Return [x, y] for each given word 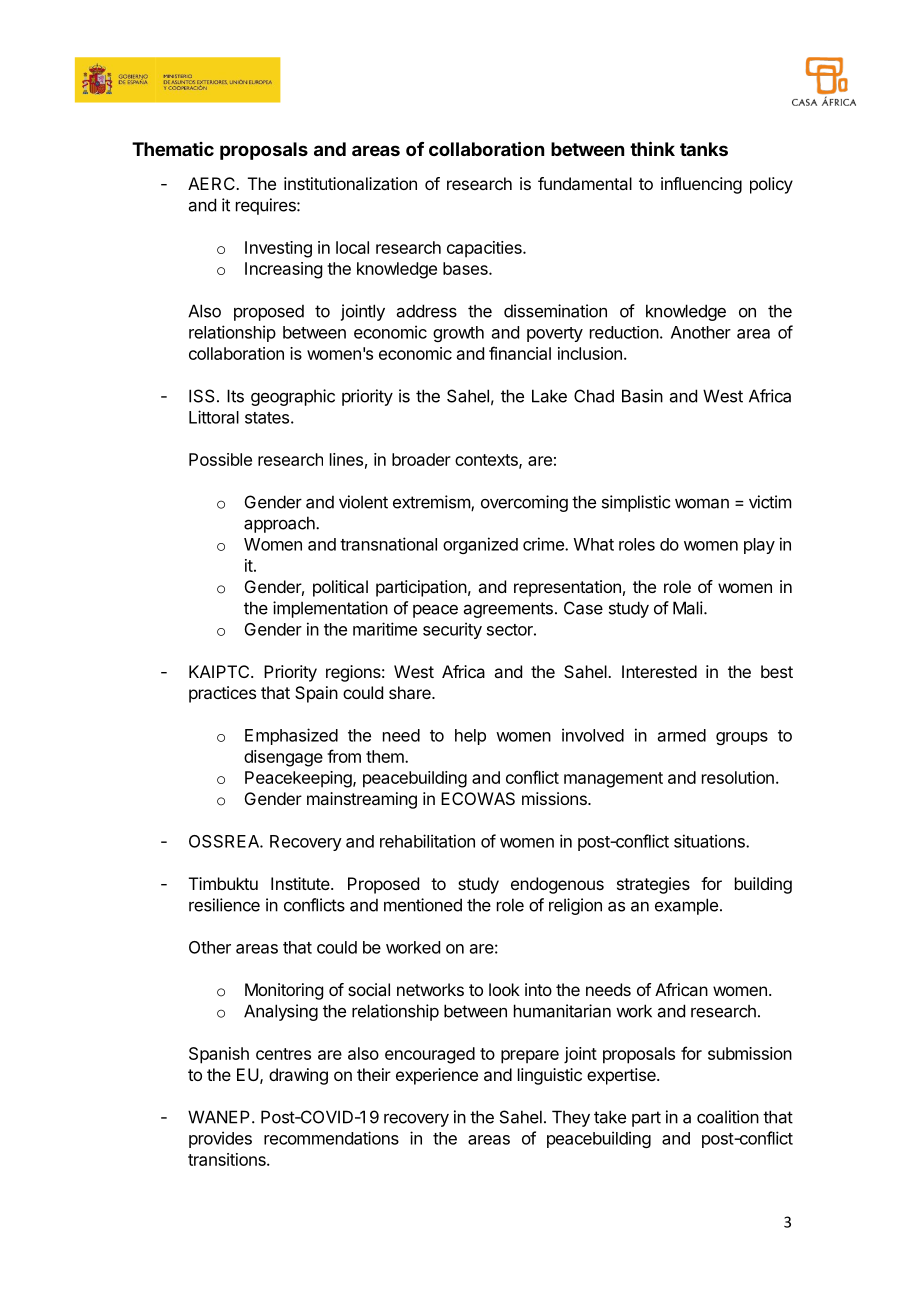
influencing [701, 185]
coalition [728, 1117]
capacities [485, 249]
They [571, 1118]
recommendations [331, 1138]
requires [267, 206]
